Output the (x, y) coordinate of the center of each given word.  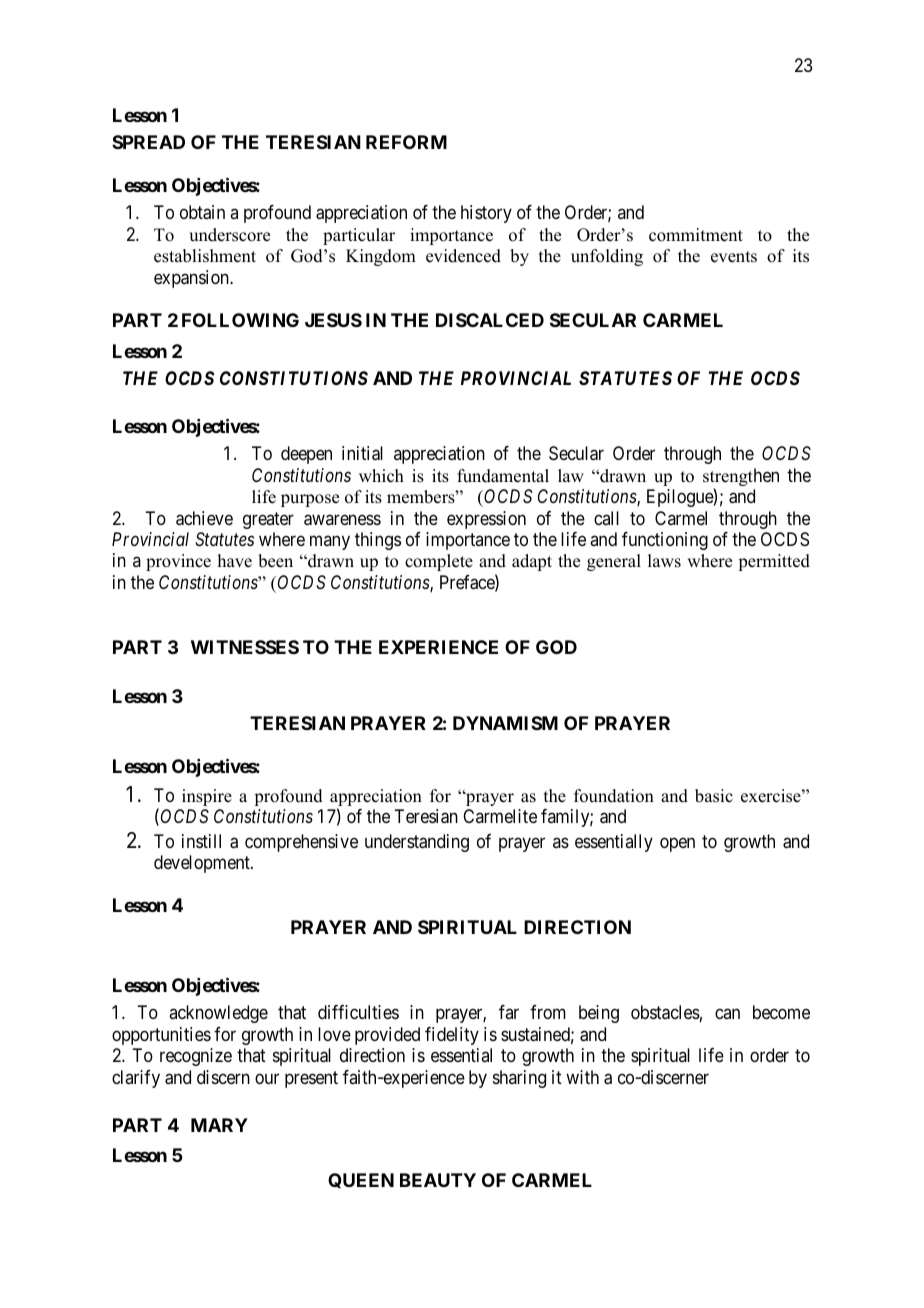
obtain (202, 212)
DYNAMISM (505, 723)
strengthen (741, 478)
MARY (219, 1125)
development (203, 864)
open (677, 844)
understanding (417, 843)
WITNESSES (245, 647)
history (486, 214)
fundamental (503, 476)
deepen (306, 455)
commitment (696, 235)
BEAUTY (438, 1180)
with (582, 1077)
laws (664, 561)
